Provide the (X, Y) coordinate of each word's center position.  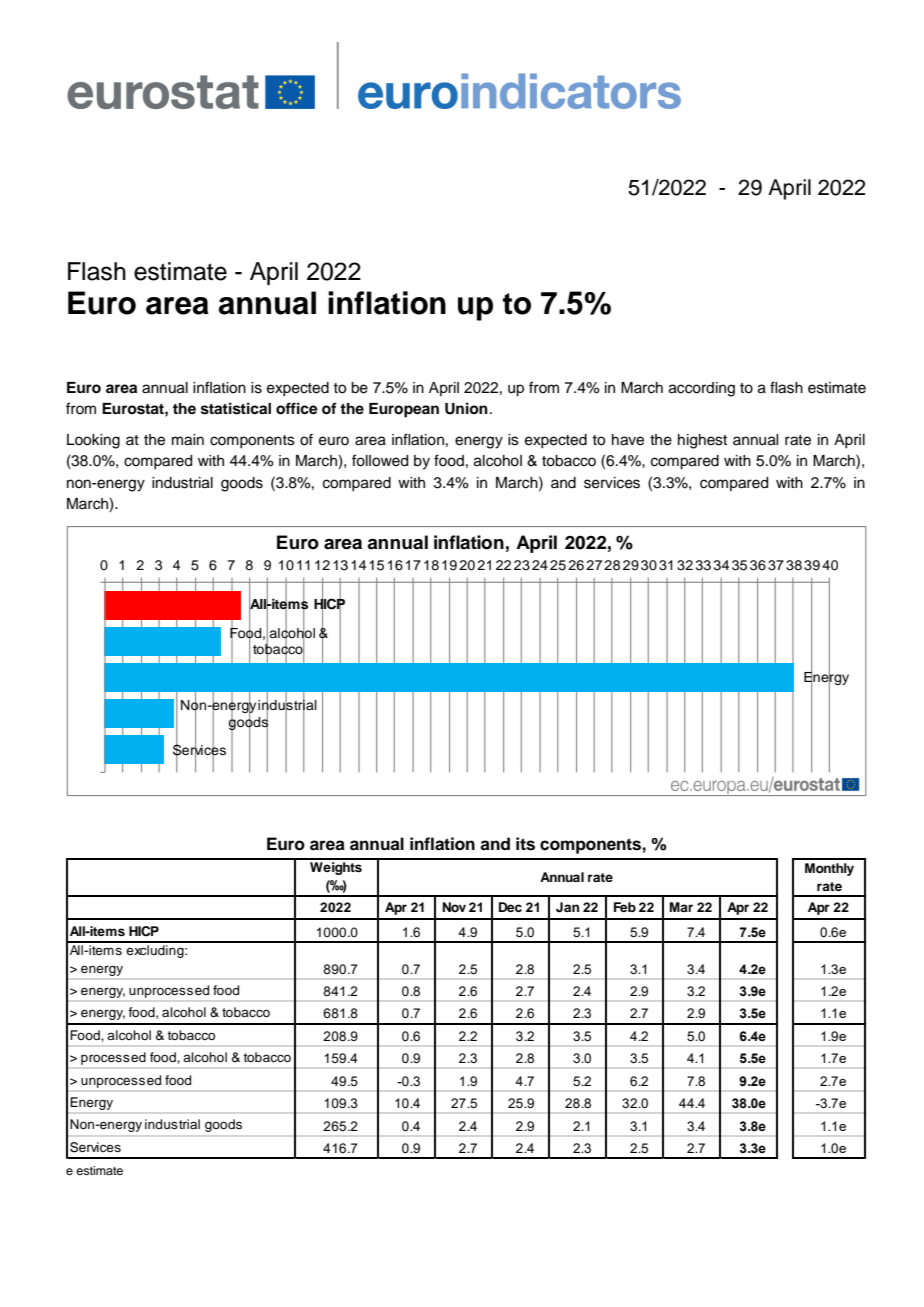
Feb (625, 907)
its (525, 844)
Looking (93, 441)
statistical (236, 408)
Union (466, 408)
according (702, 389)
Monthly (829, 869)
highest (702, 441)
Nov (454, 907)
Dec (510, 907)
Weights (336, 867)
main (188, 440)
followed (380, 460)
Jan (567, 907)
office (297, 408)
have (628, 440)
